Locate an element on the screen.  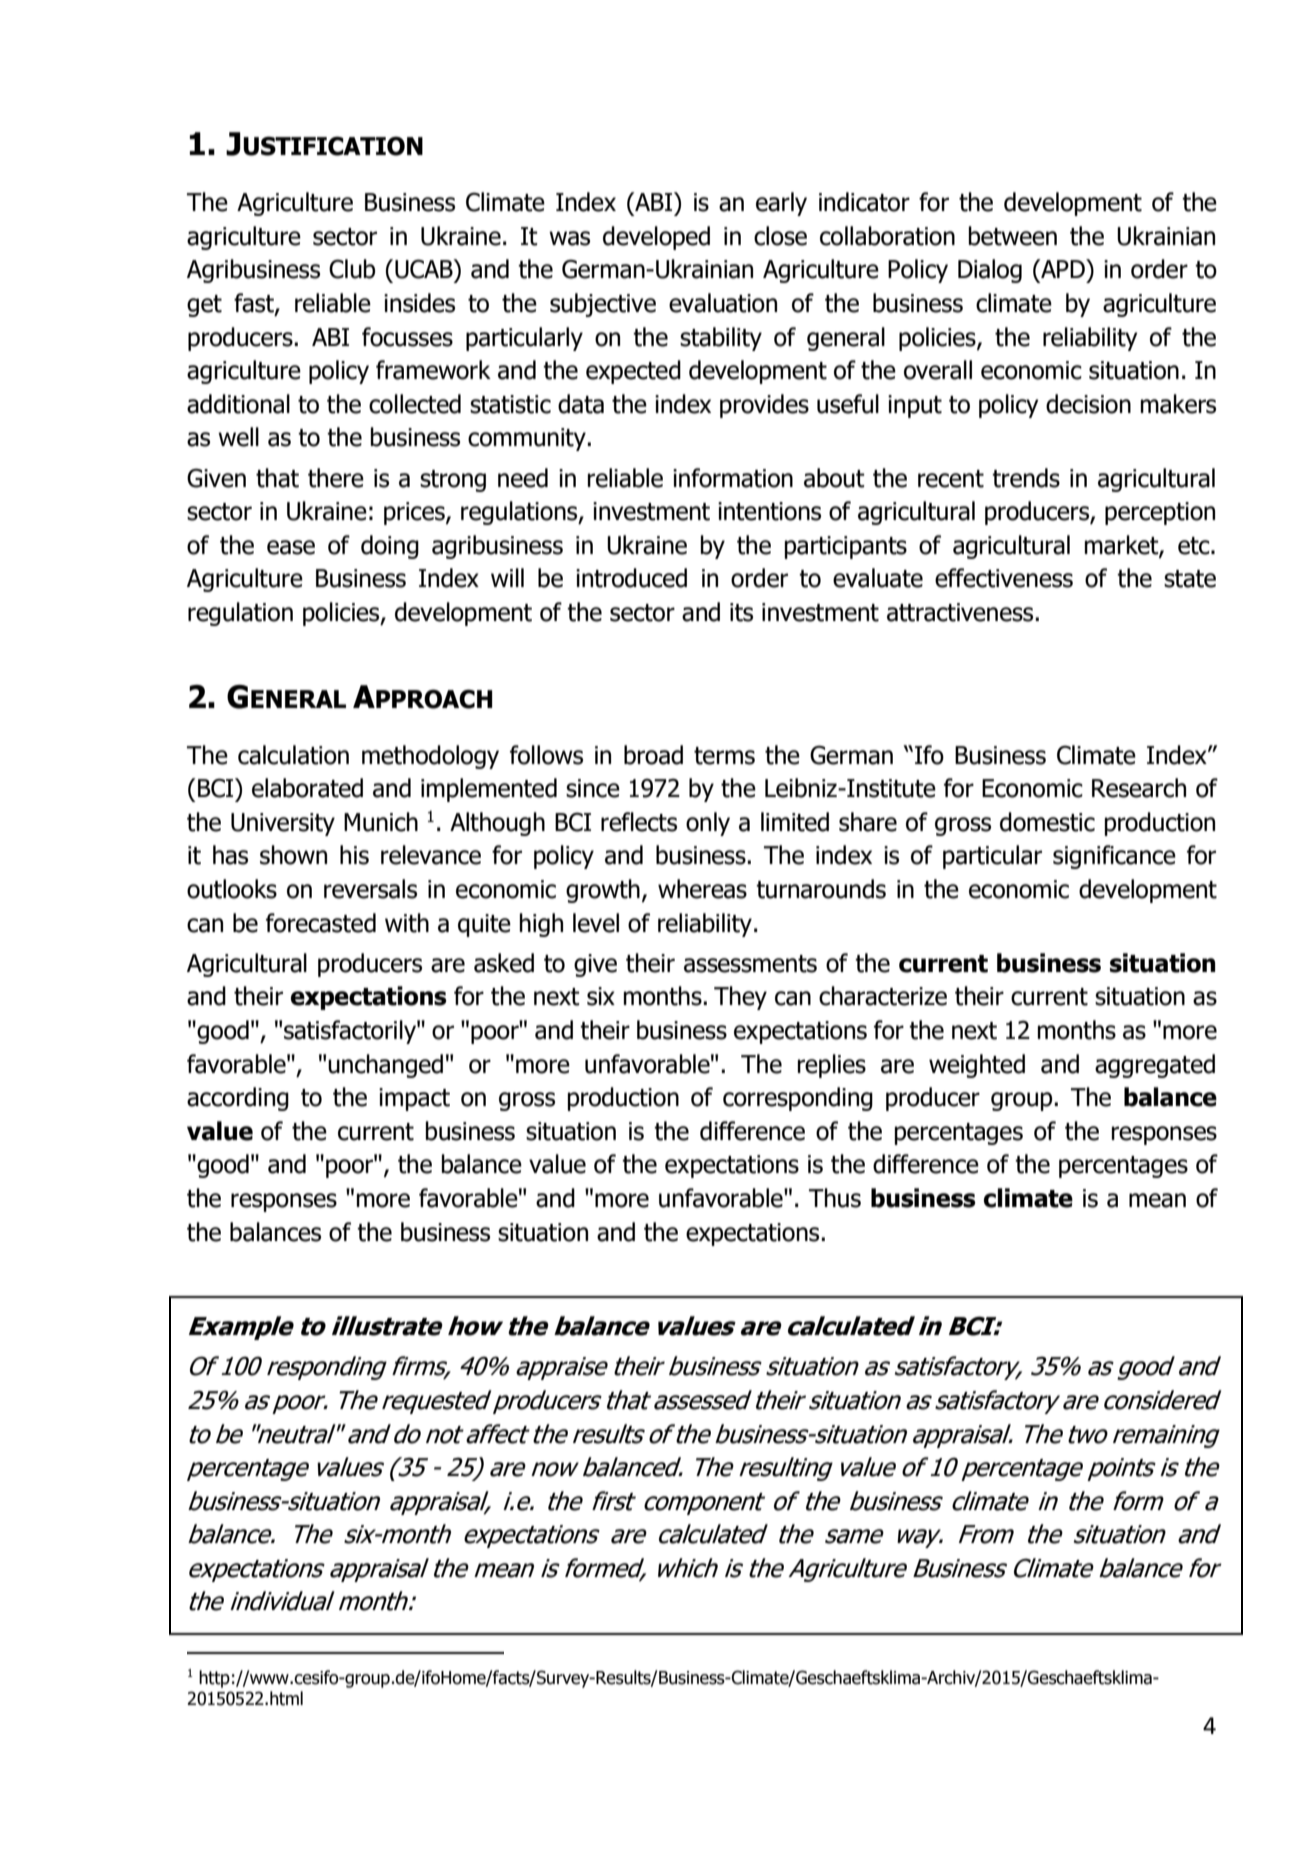
developed is located at coordinates (656, 238).
